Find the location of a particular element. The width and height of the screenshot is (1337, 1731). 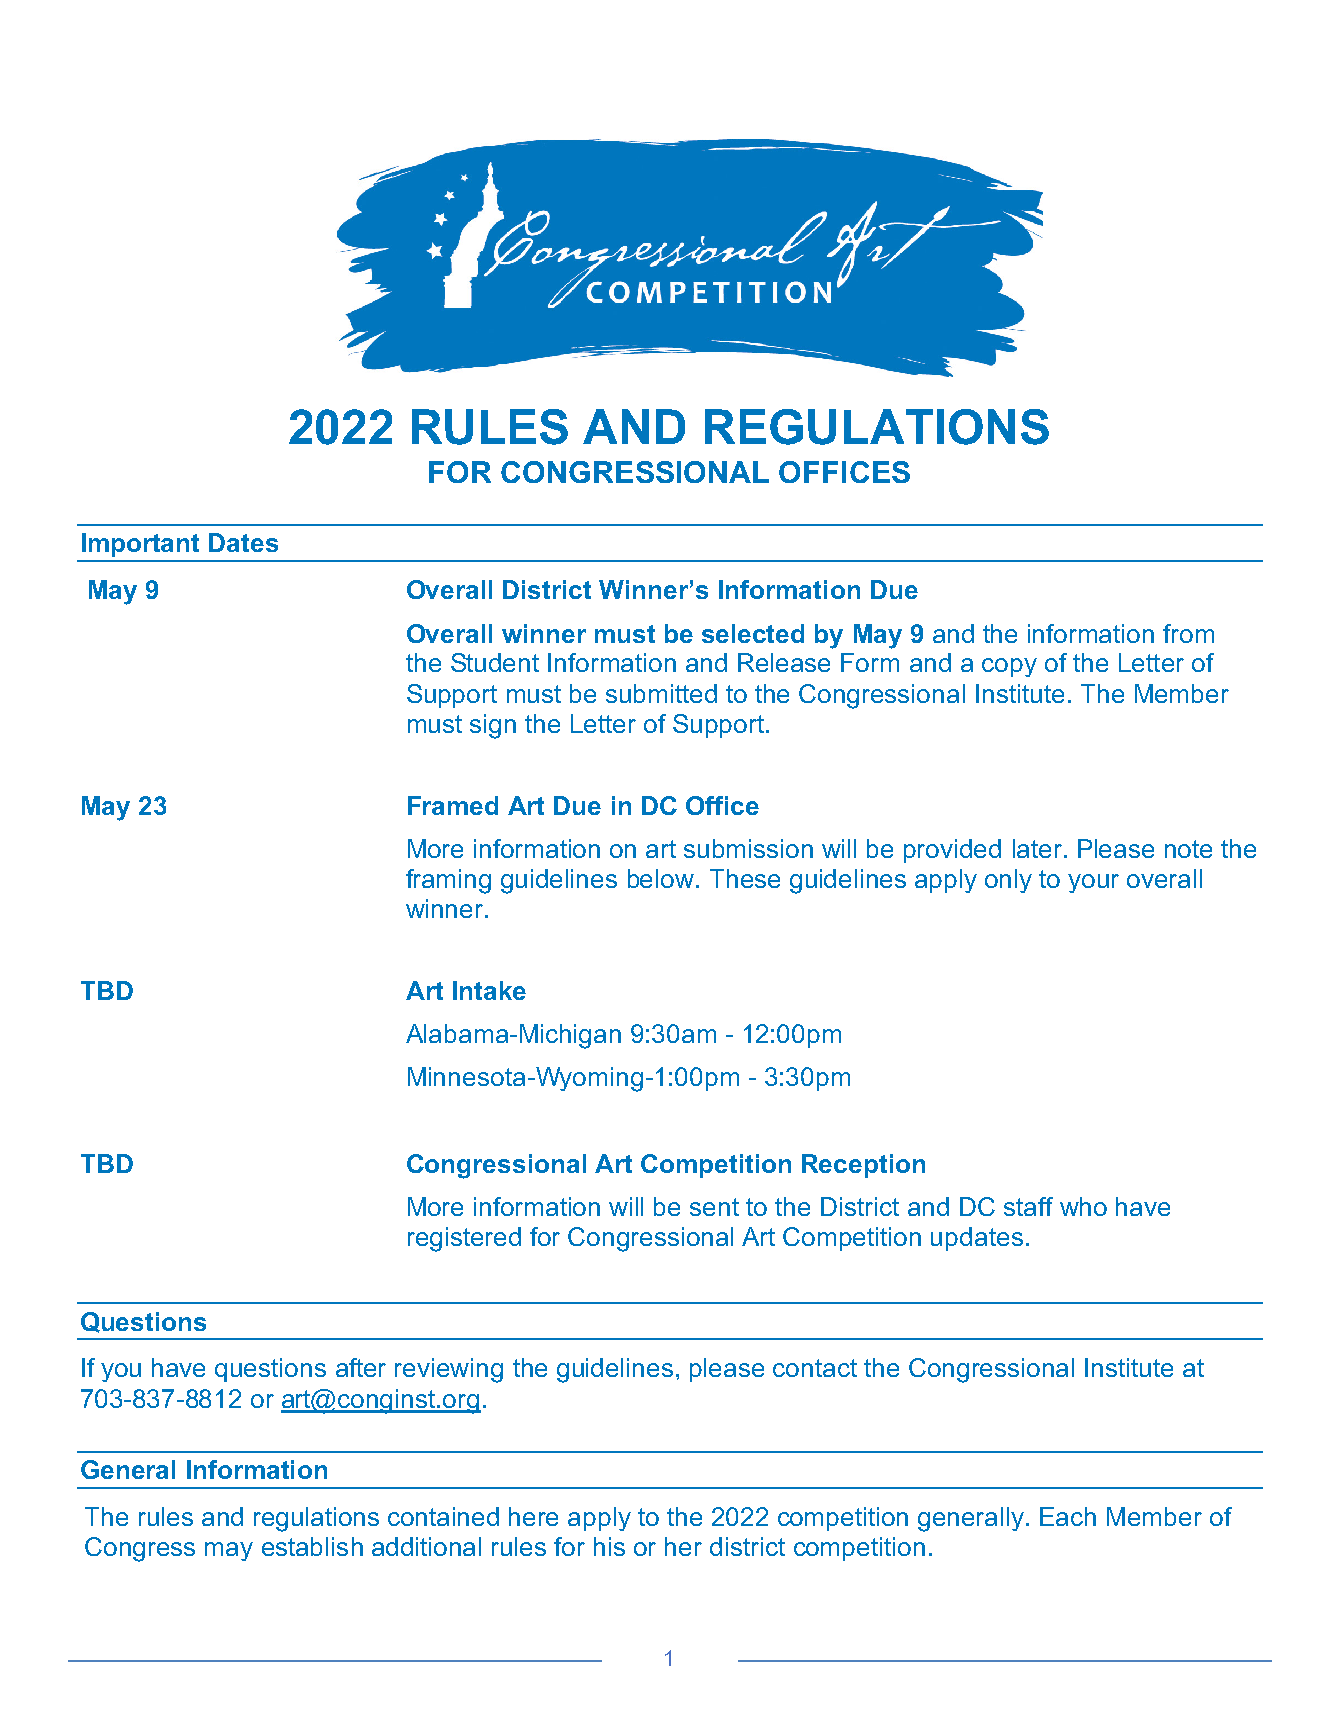

submission is located at coordinates (748, 848).
